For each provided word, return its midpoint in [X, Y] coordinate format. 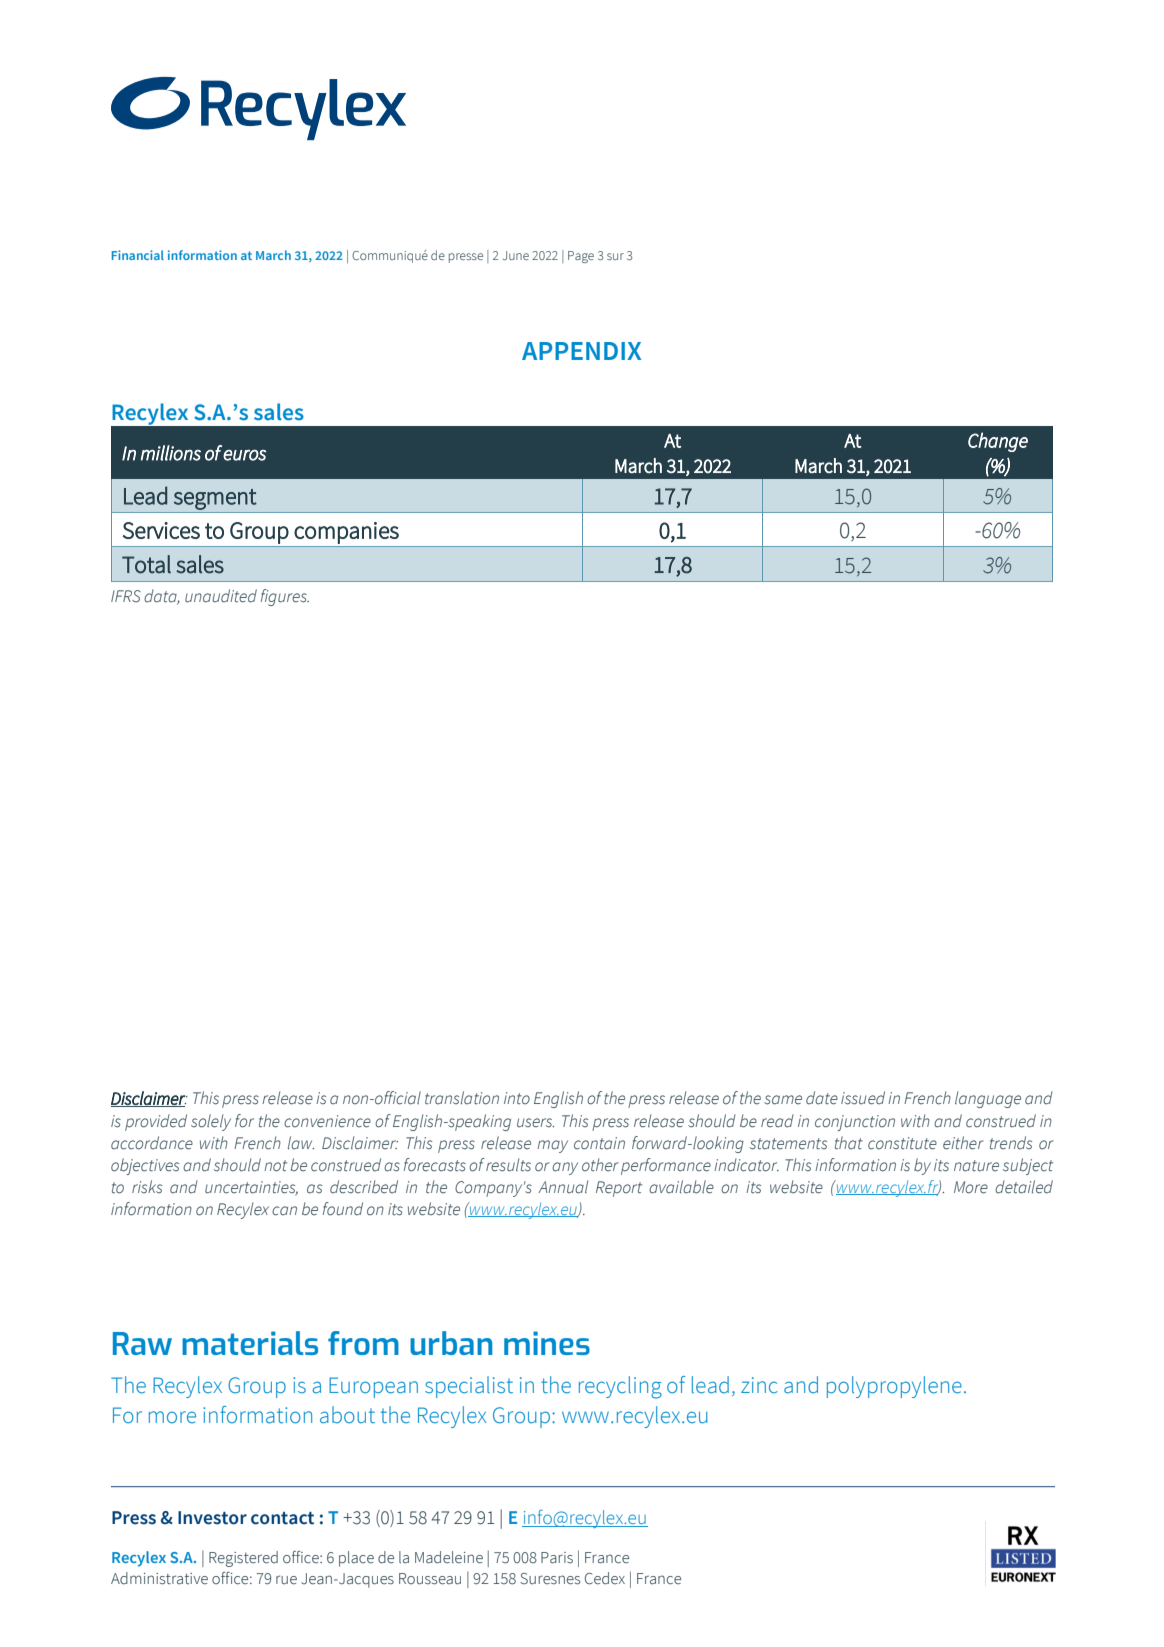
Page [581, 257]
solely [211, 1122]
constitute [902, 1143]
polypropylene [894, 1387]
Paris [557, 1558]
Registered [243, 1559]
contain [599, 1143]
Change [998, 442]
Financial [138, 255]
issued [863, 1098]
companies [346, 533]
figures [285, 597]
